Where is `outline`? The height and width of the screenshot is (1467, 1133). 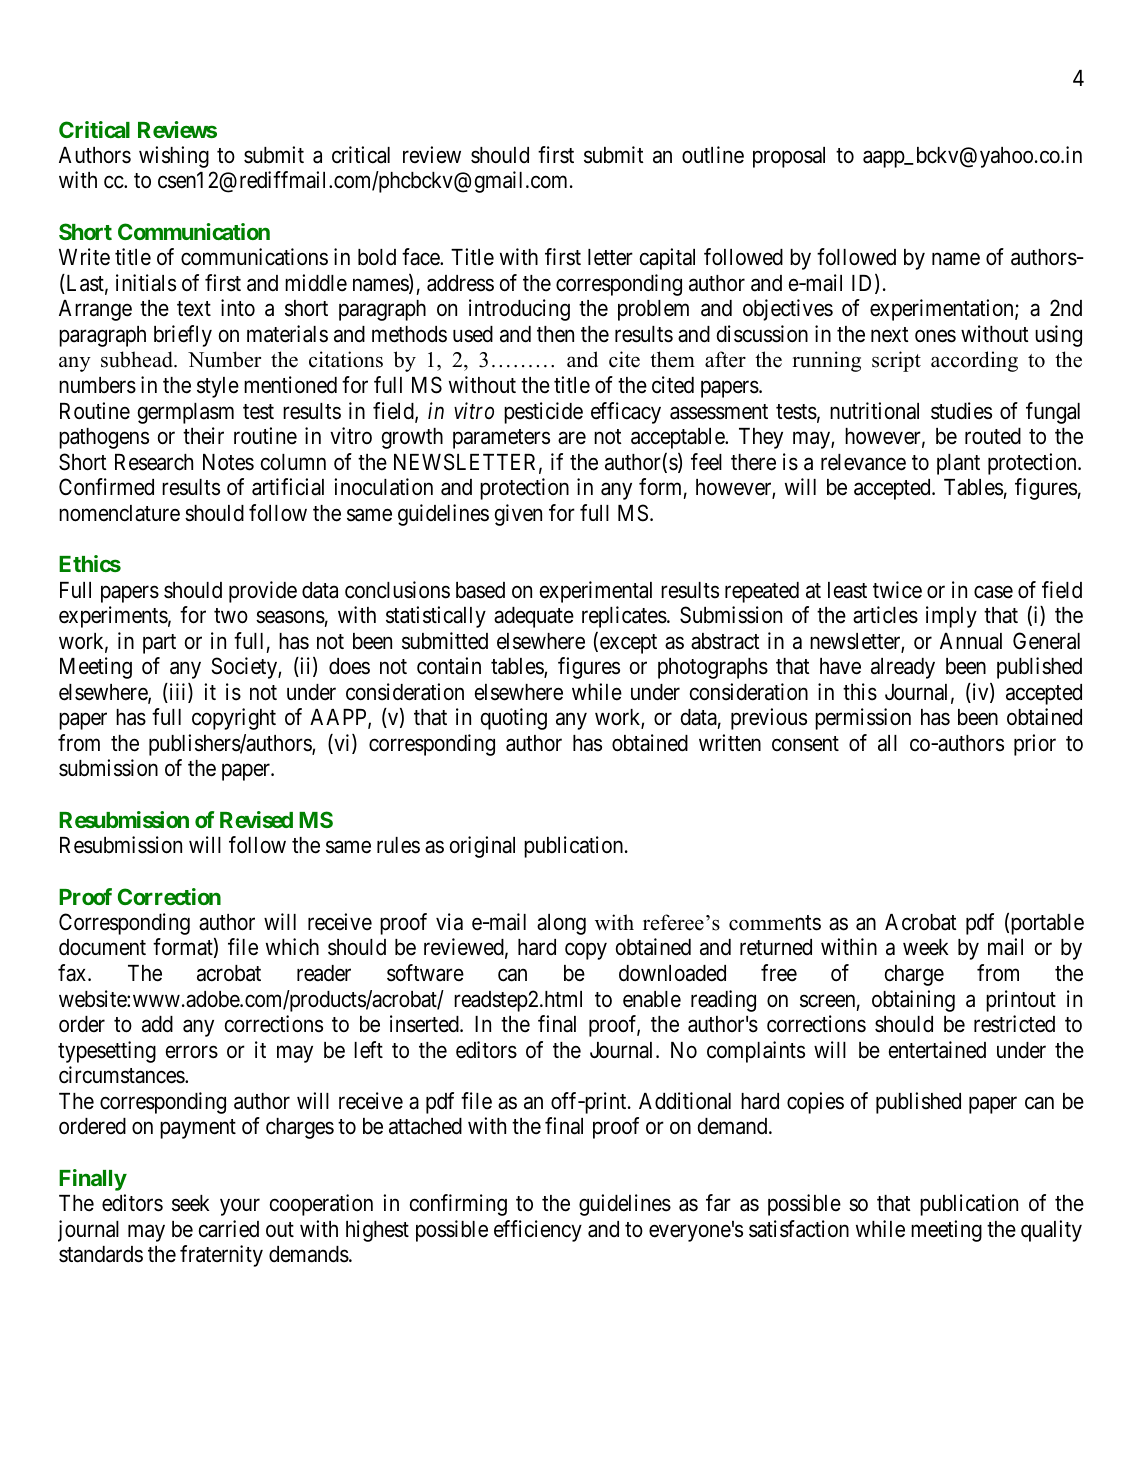 outline is located at coordinates (713, 155).
